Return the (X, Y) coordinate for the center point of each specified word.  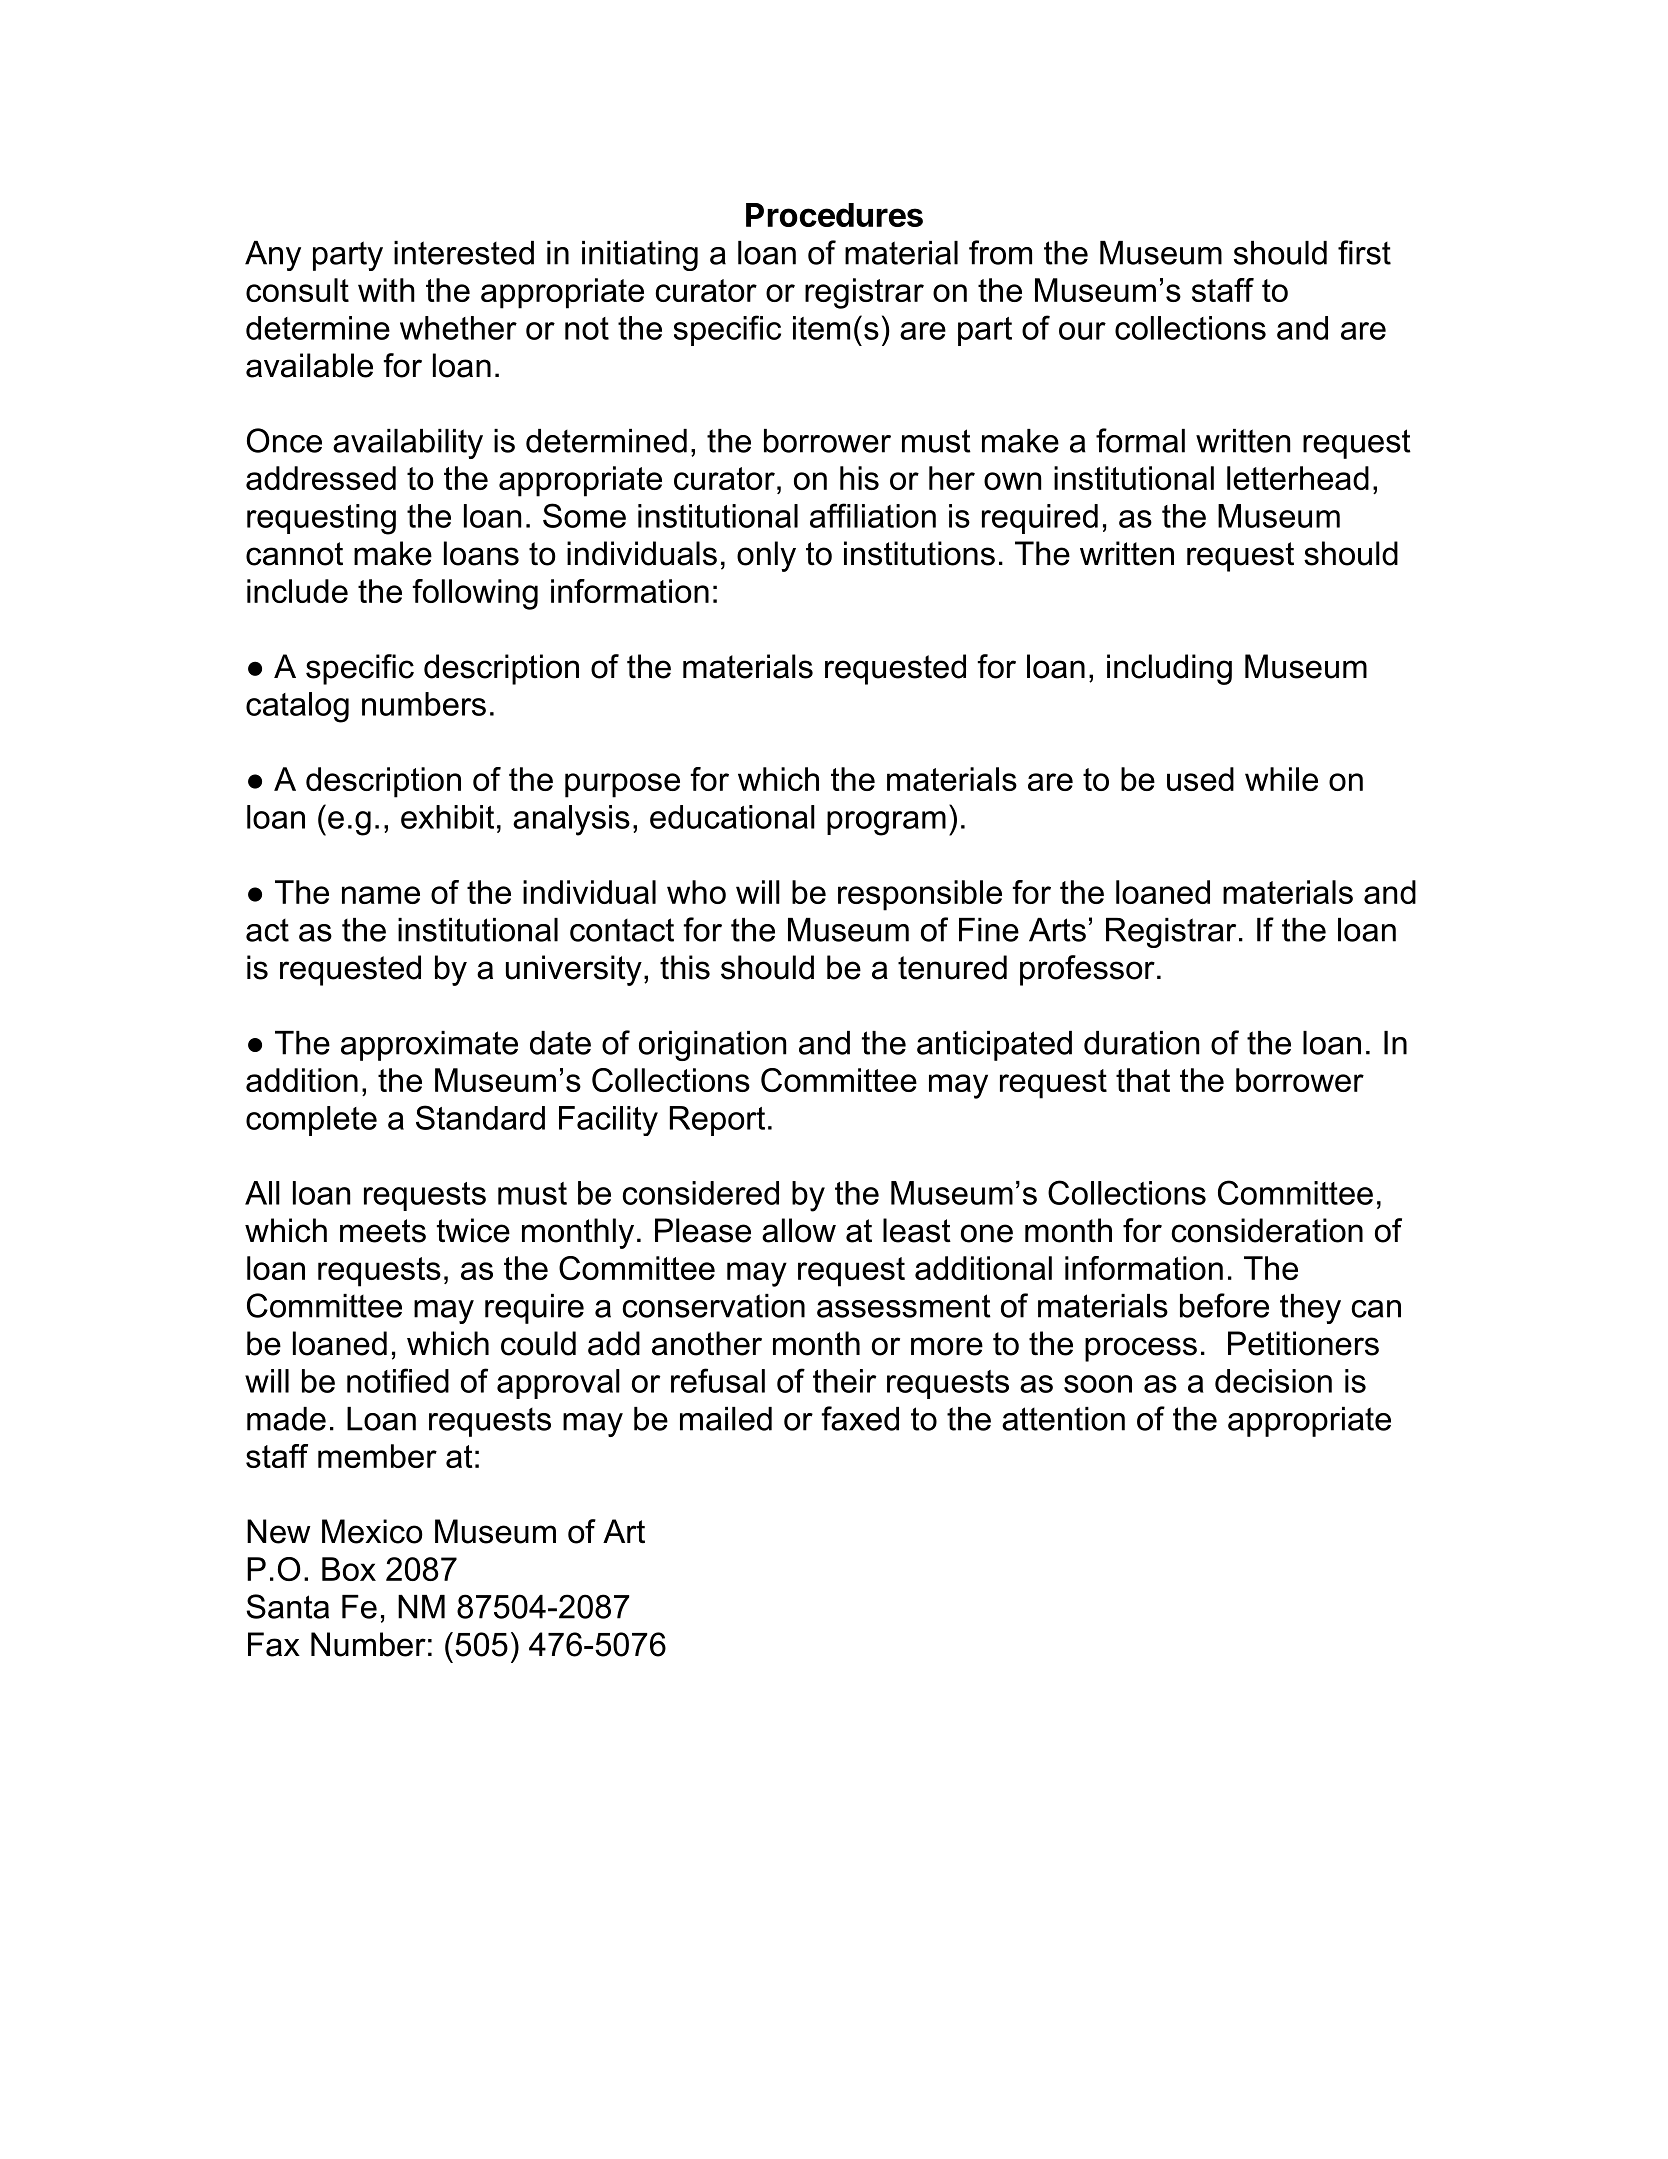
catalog (297, 707)
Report (717, 1121)
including (1169, 669)
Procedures (834, 215)
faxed (860, 1418)
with (386, 290)
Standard (480, 1117)
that (1143, 1080)
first (1364, 252)
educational (732, 817)
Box (349, 1569)
